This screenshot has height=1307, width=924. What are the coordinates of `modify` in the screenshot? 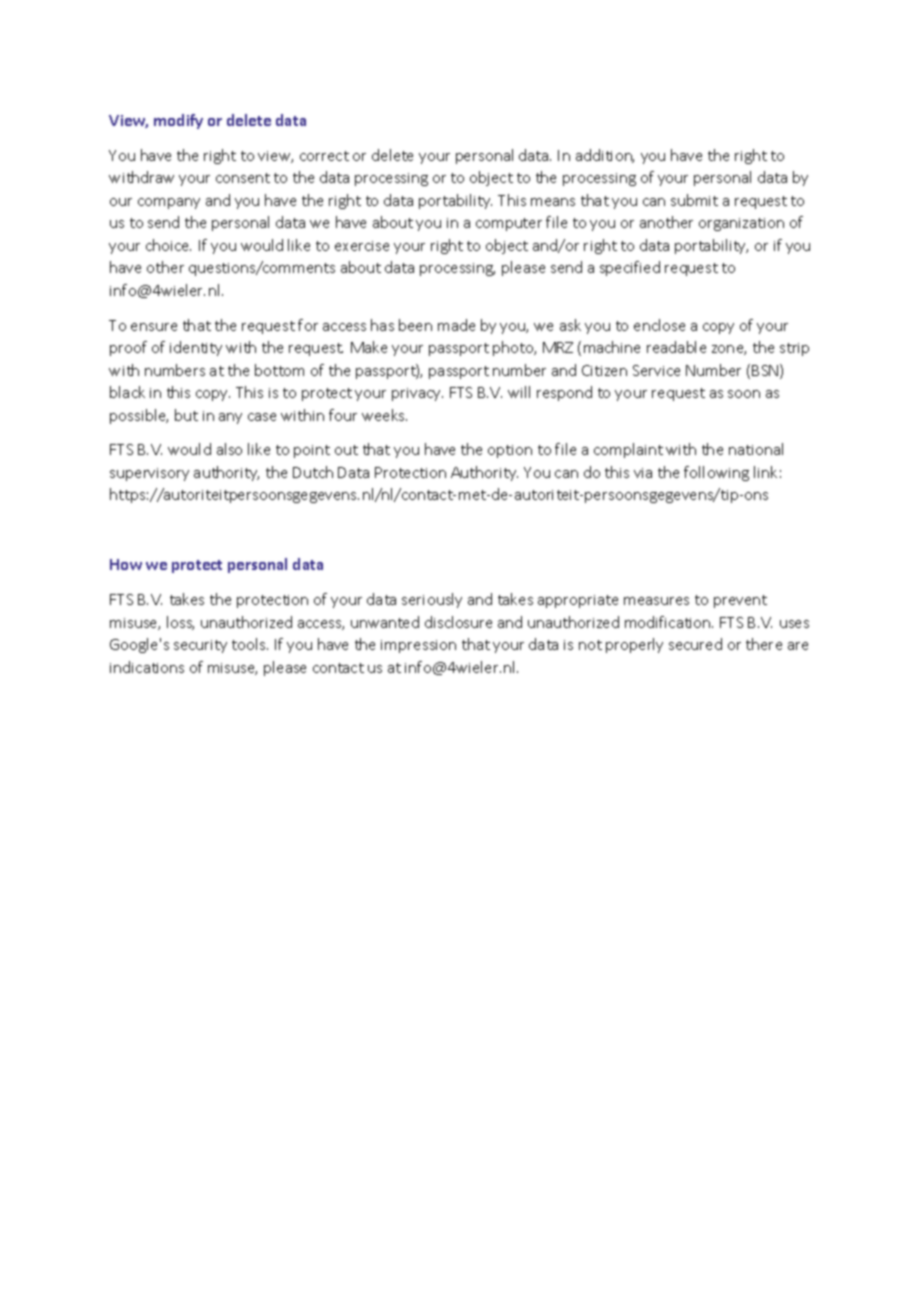 It's located at (178, 121).
